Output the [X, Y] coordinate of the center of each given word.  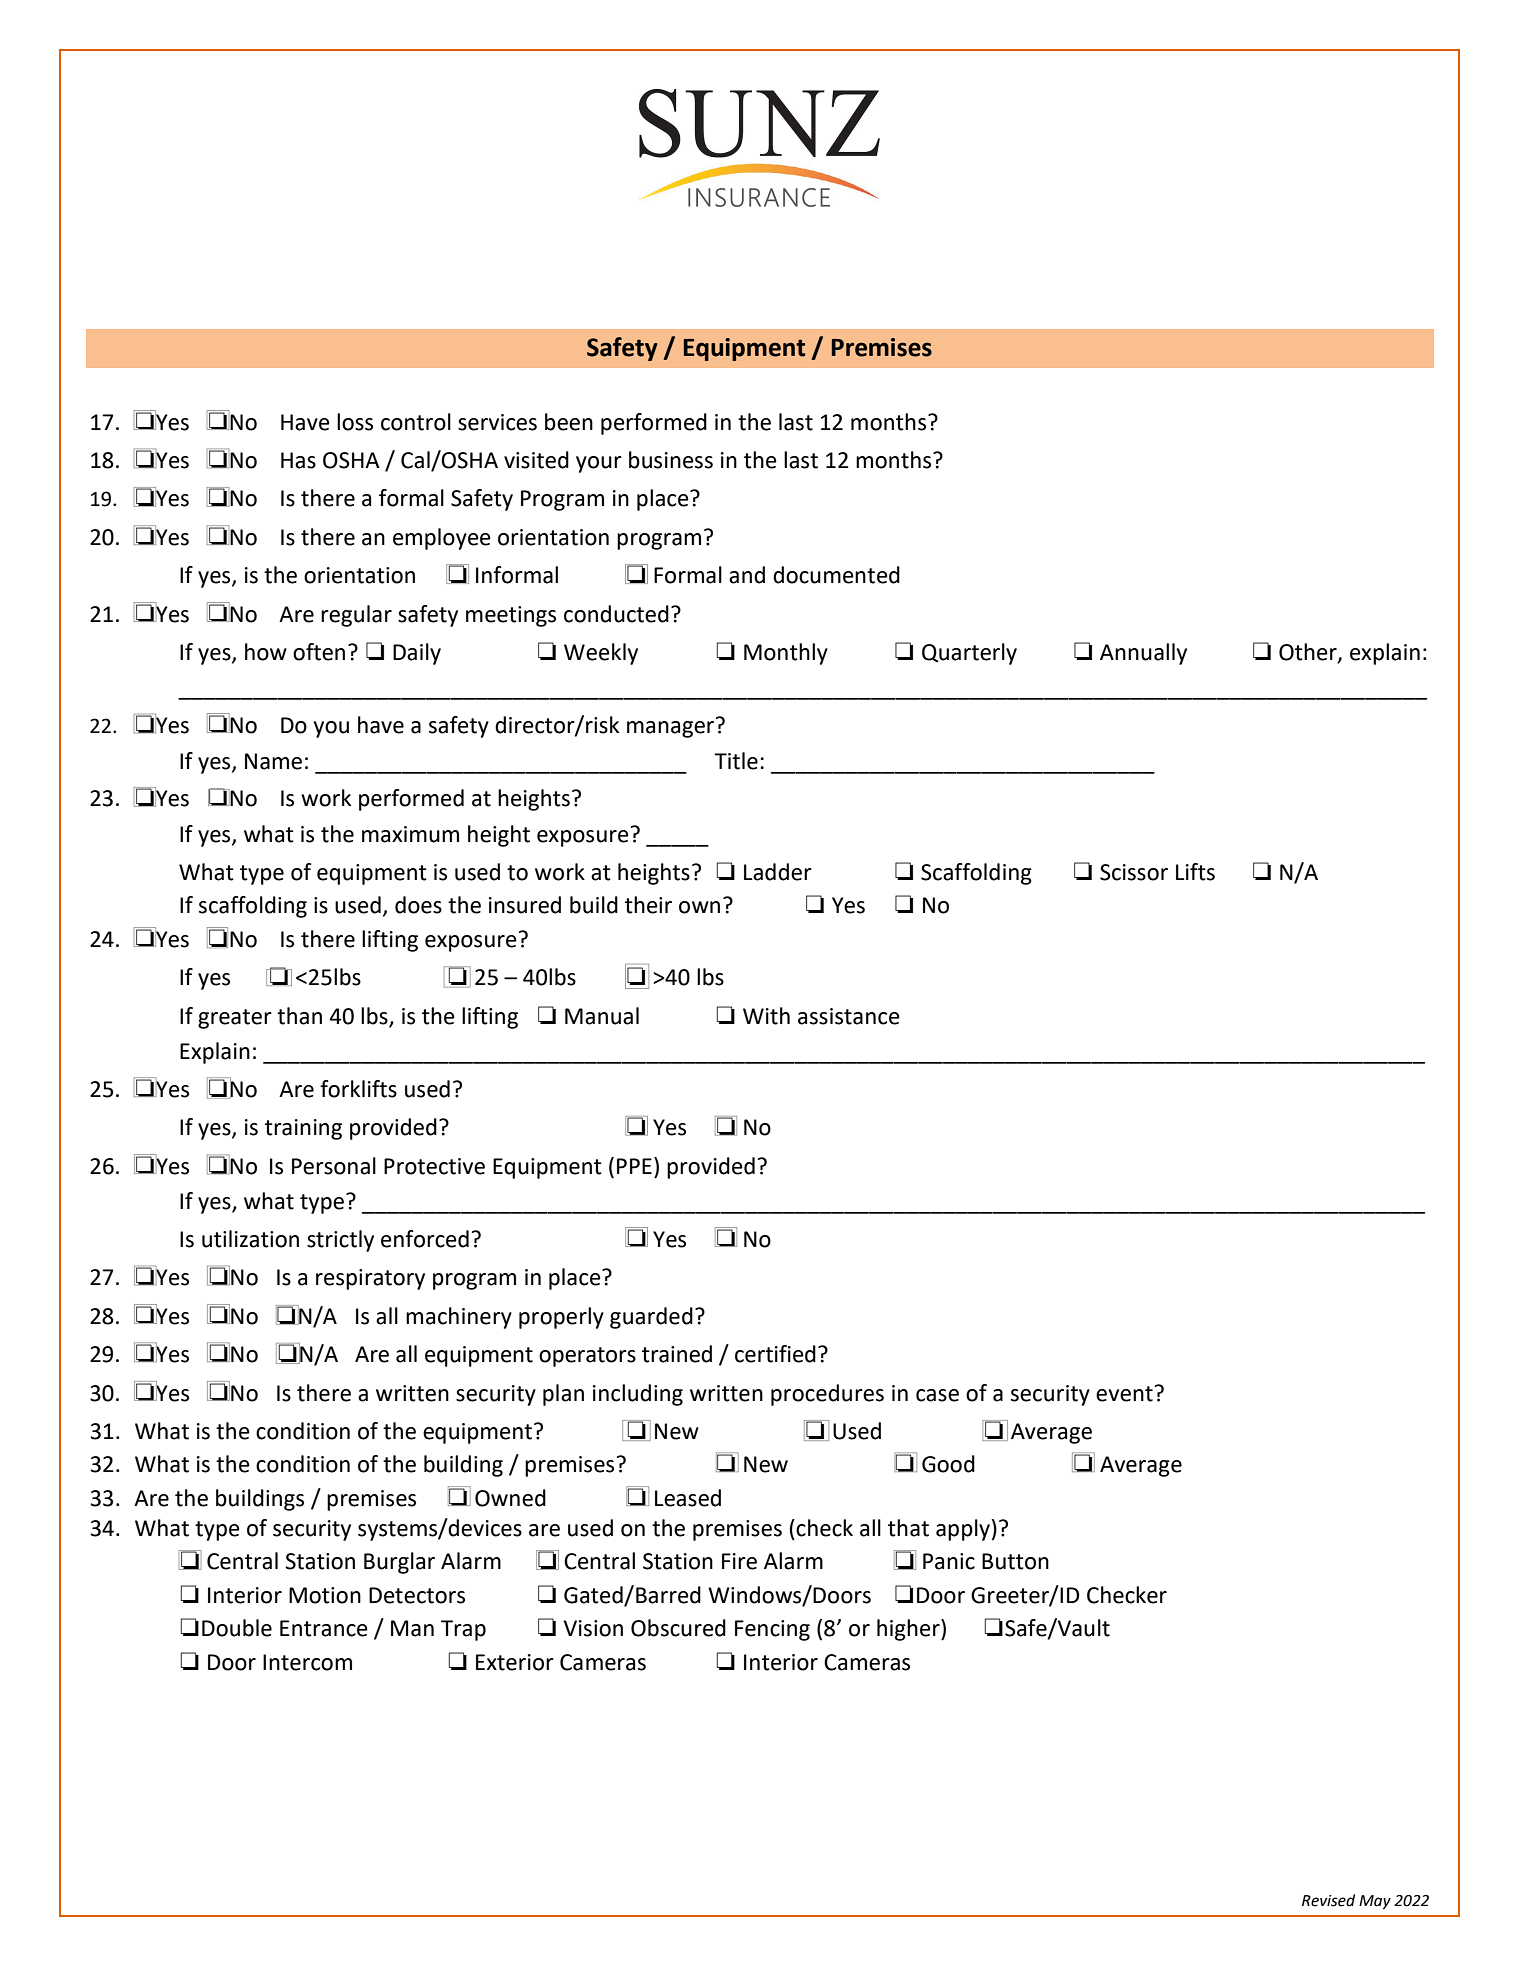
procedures [827, 1395]
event [1124, 1394]
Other [1309, 653]
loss [355, 422]
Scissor [1134, 872]
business [671, 460]
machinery [459, 1318]
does [418, 905]
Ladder [778, 872]
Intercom [307, 1662]
